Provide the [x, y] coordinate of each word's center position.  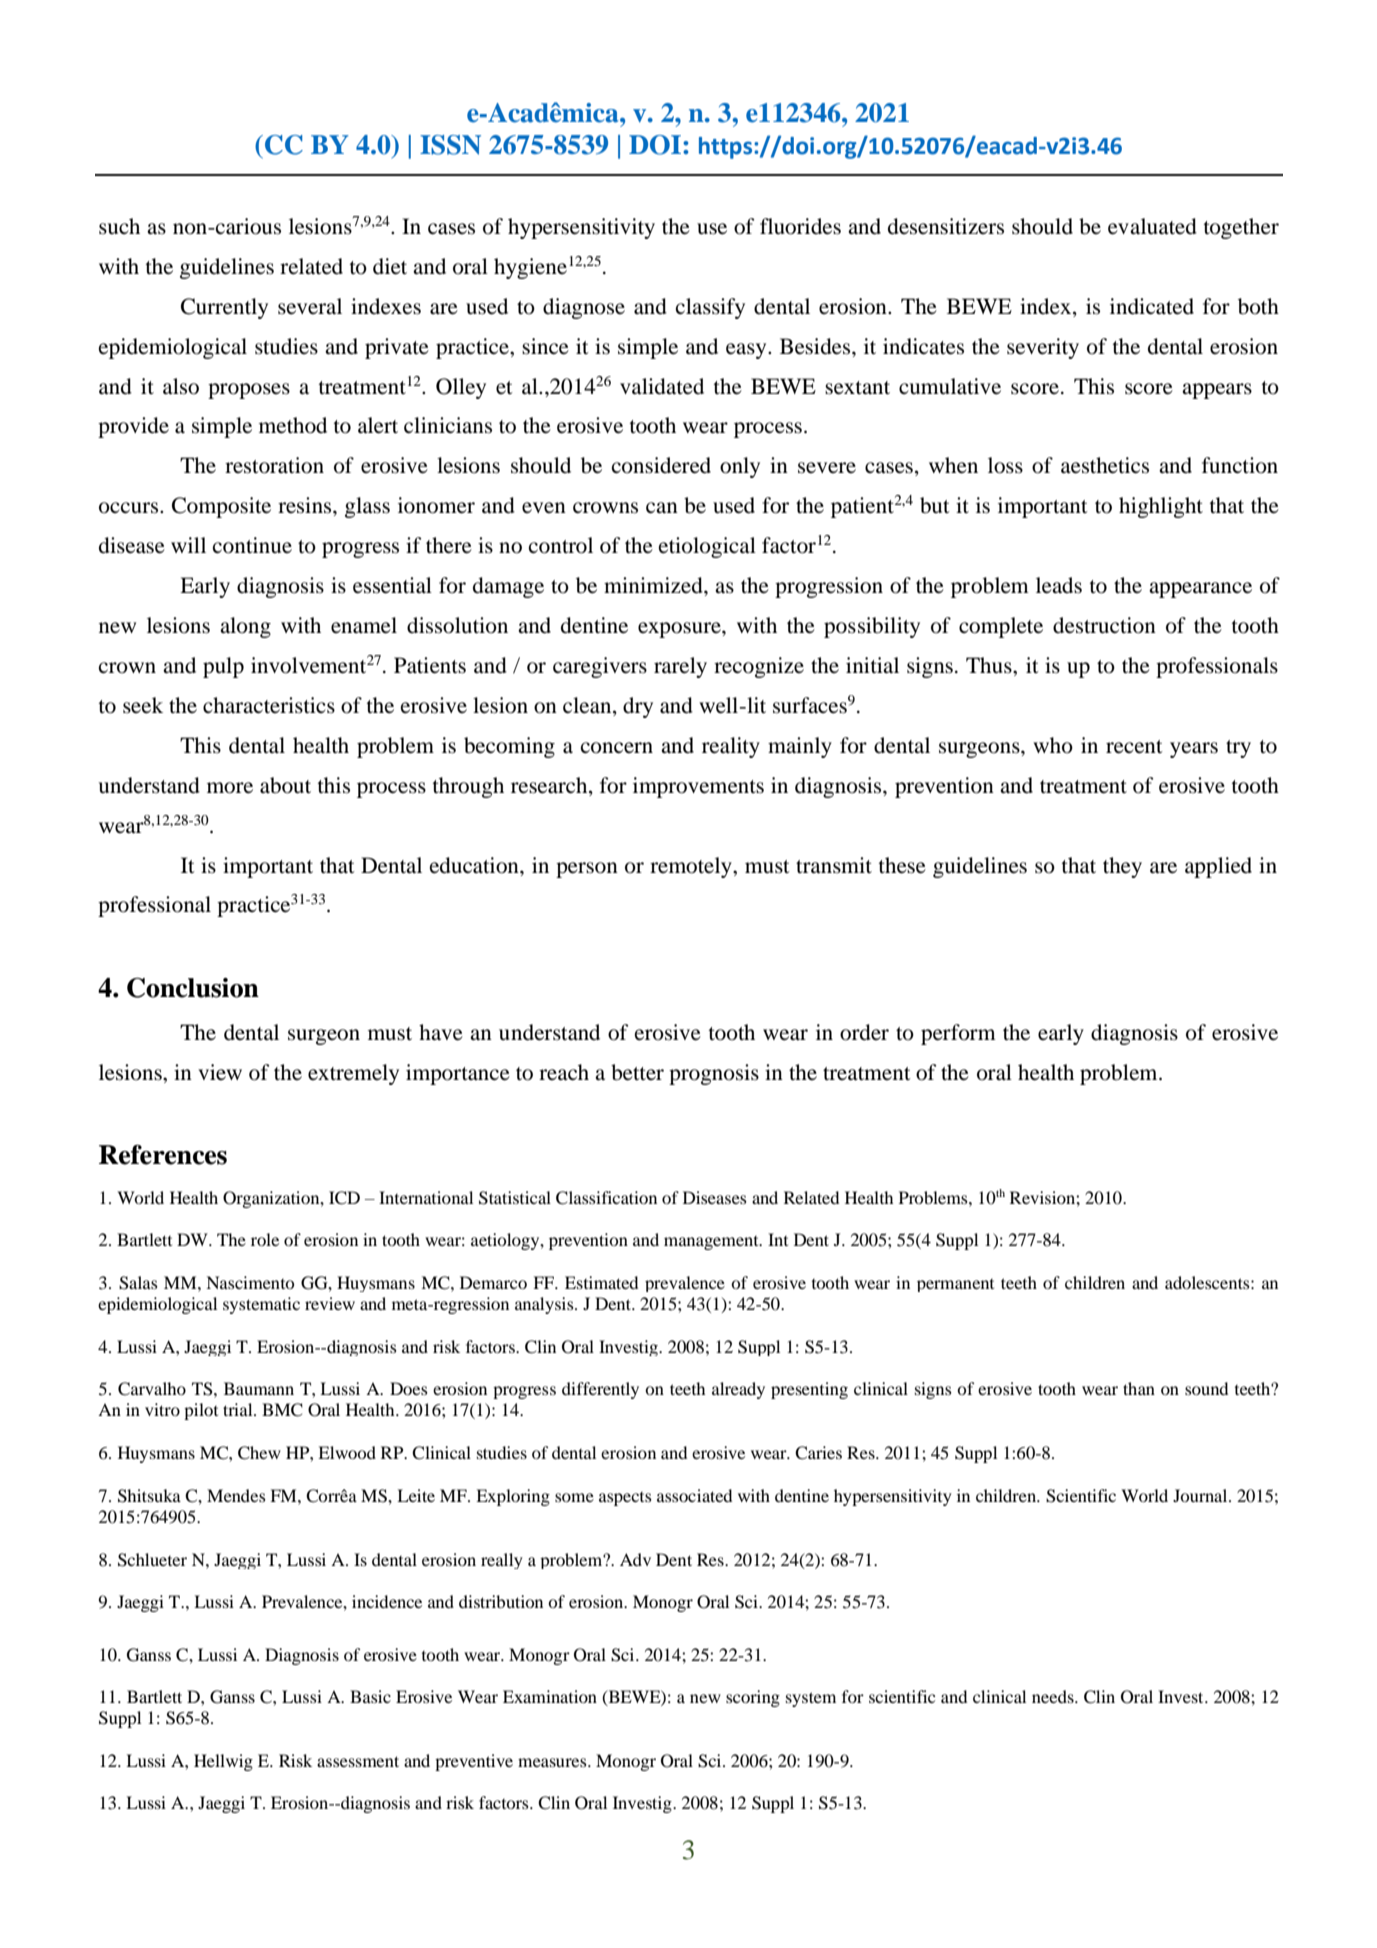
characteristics [269, 705]
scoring [753, 1698]
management [712, 1243]
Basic [370, 1696]
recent [1134, 747]
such [119, 226]
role [265, 1239]
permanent [955, 1285]
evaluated [1152, 226]
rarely [680, 667]
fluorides [800, 226]
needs [1054, 1696]
